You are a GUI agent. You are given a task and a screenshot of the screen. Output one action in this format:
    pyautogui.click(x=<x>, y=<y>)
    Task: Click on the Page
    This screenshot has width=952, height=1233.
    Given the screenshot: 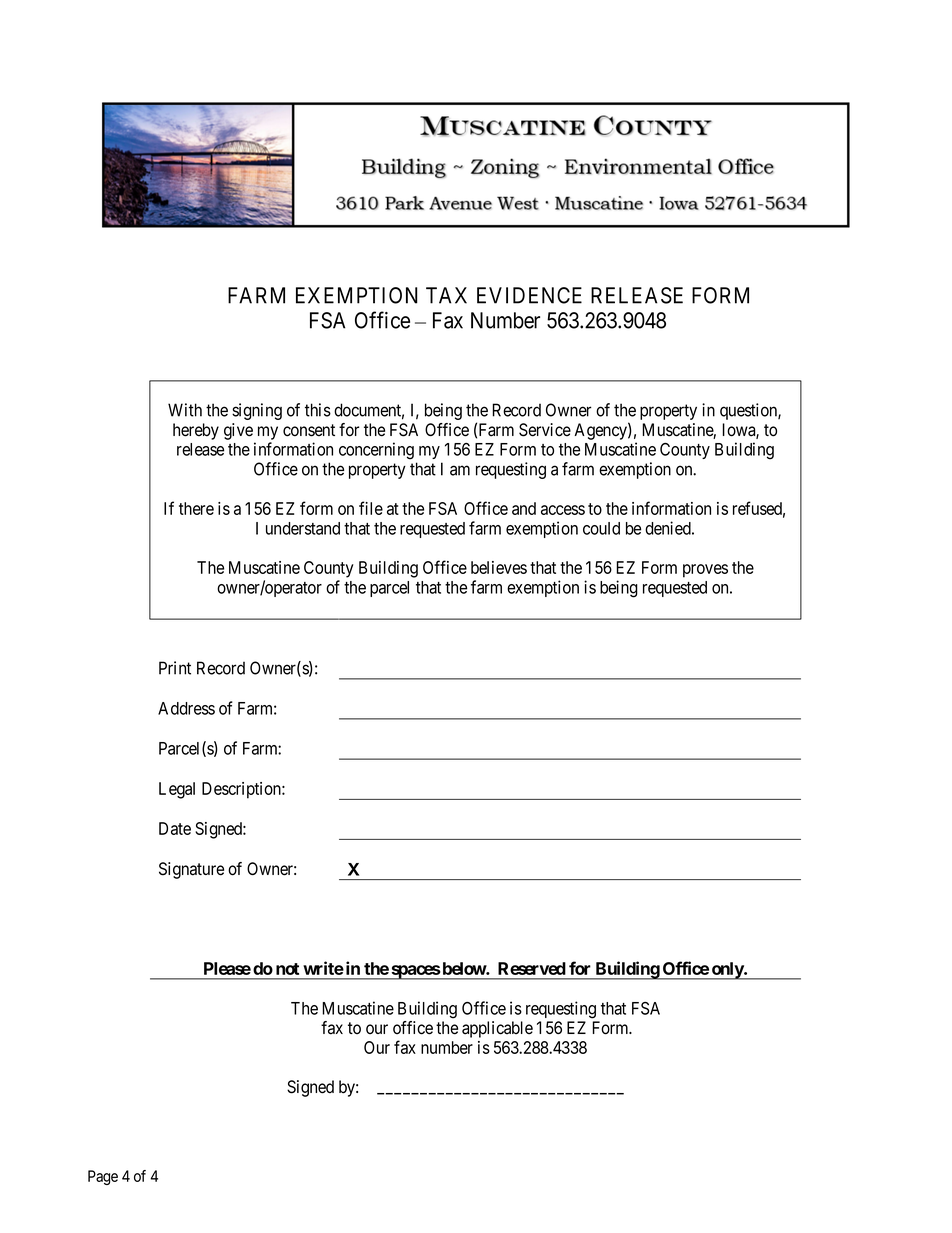 What is the action you would take?
    pyautogui.click(x=103, y=1177)
